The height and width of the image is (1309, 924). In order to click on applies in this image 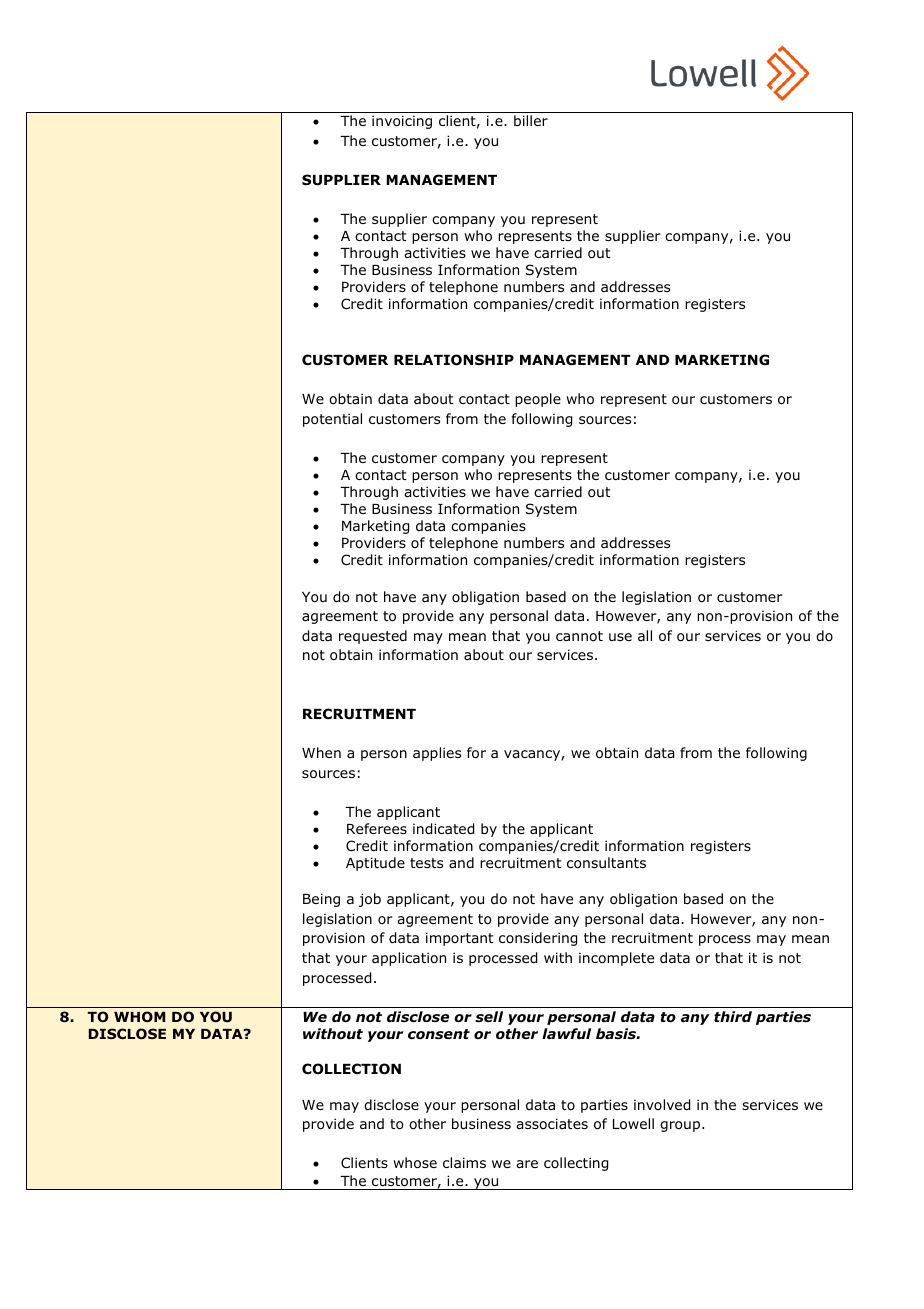, I will do `click(437, 754)`.
